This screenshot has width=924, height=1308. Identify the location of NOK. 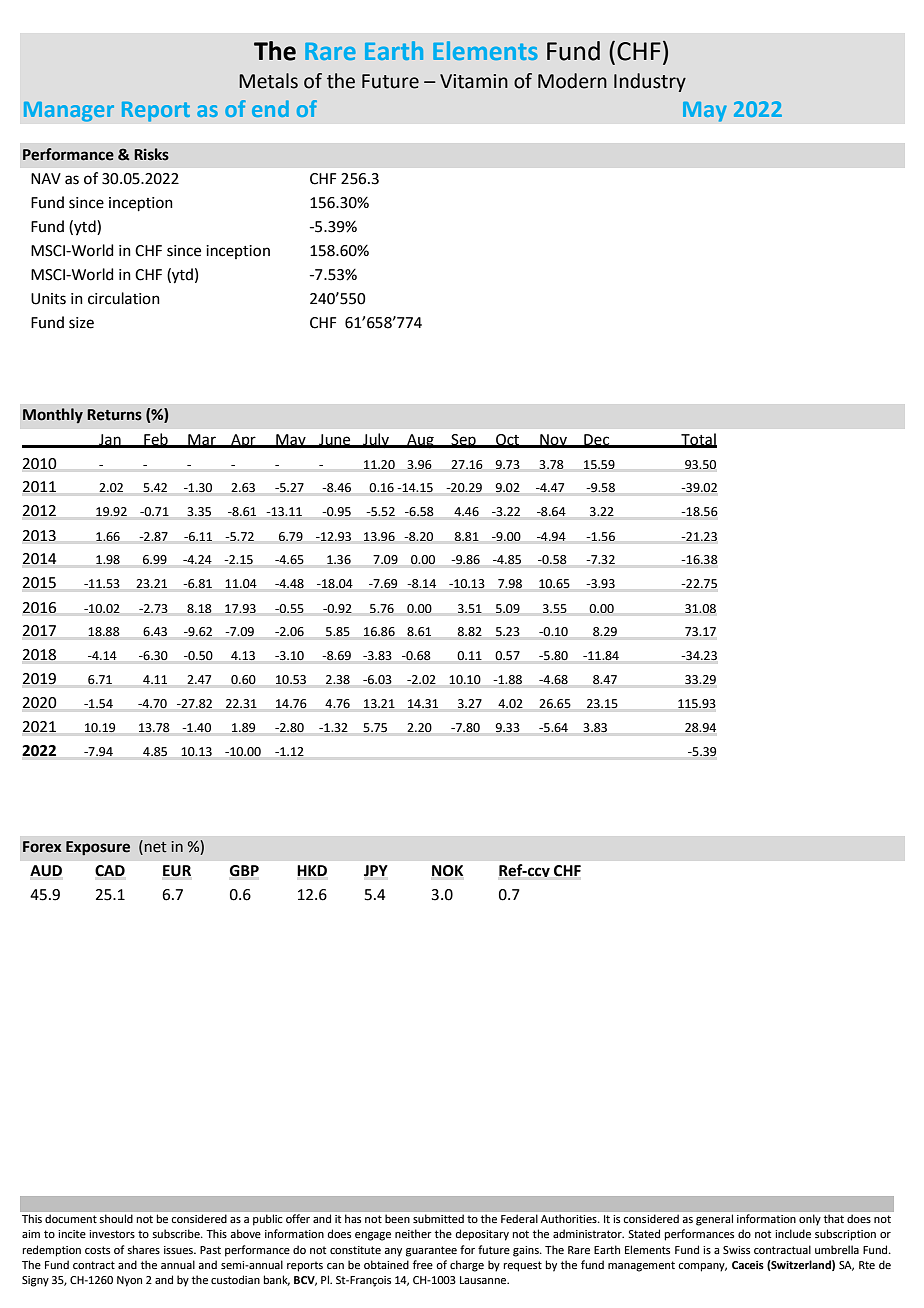
(447, 871).
